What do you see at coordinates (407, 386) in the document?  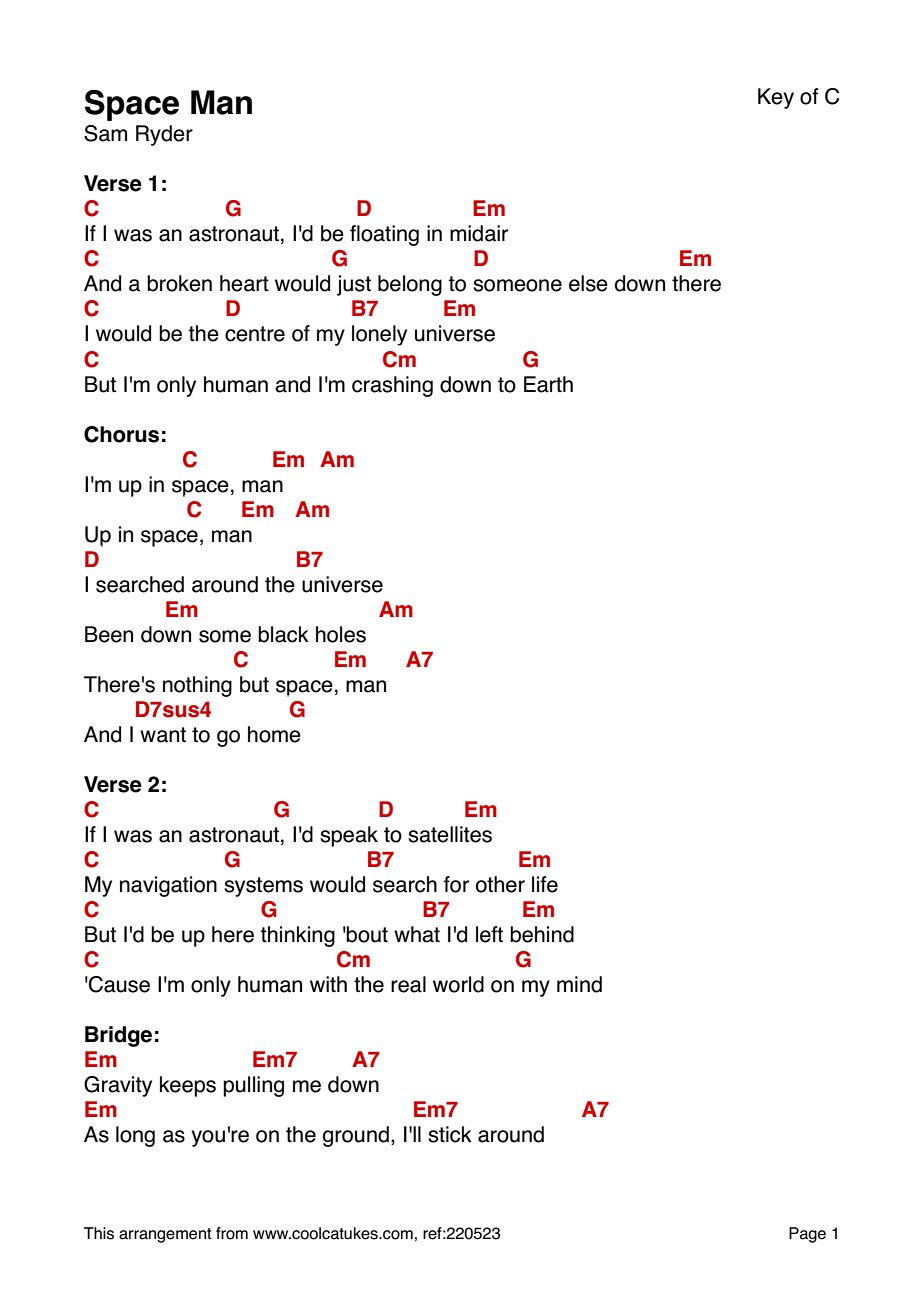 I see `shing` at bounding box center [407, 386].
